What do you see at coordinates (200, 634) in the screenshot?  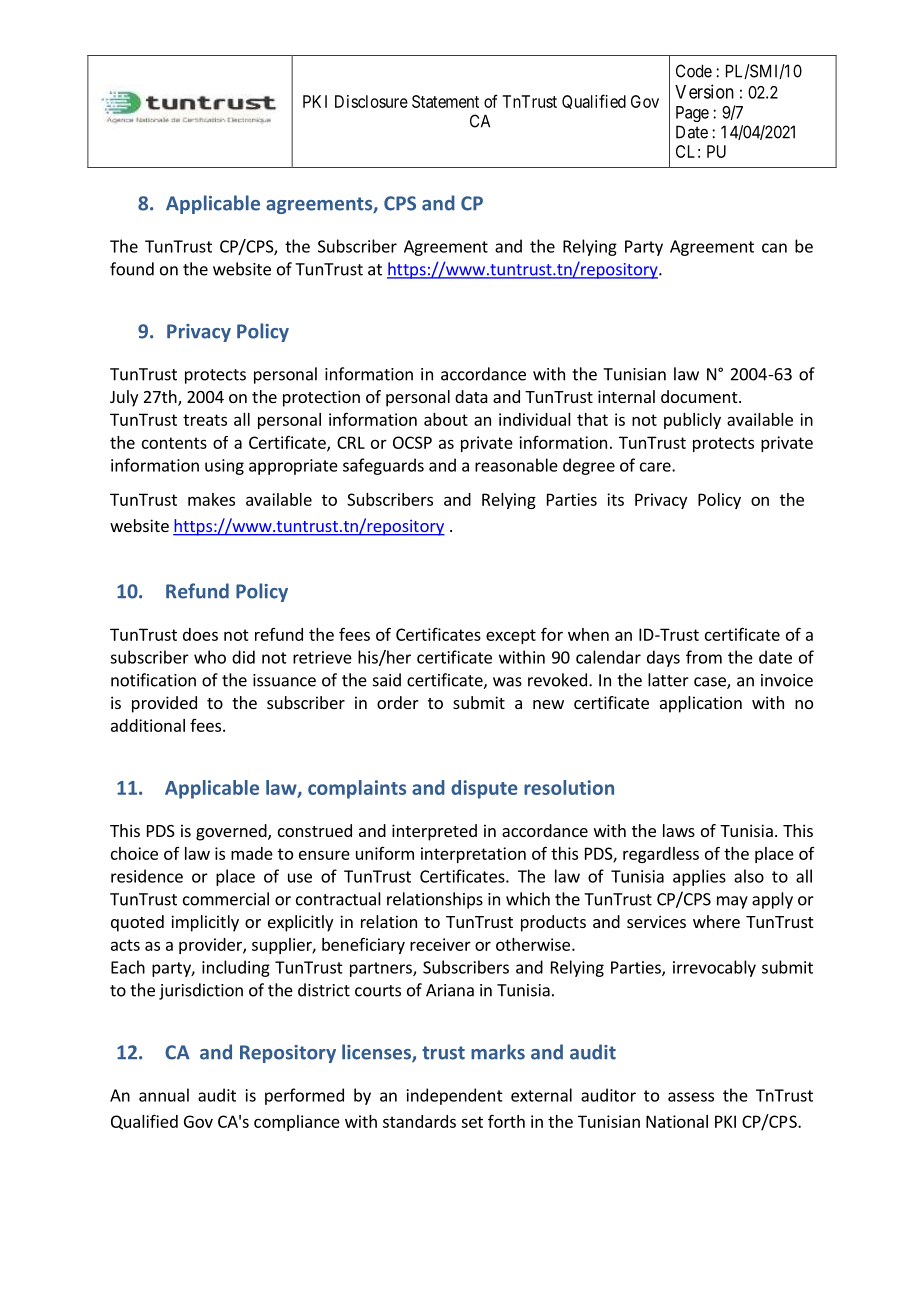 I see `does` at bounding box center [200, 634].
